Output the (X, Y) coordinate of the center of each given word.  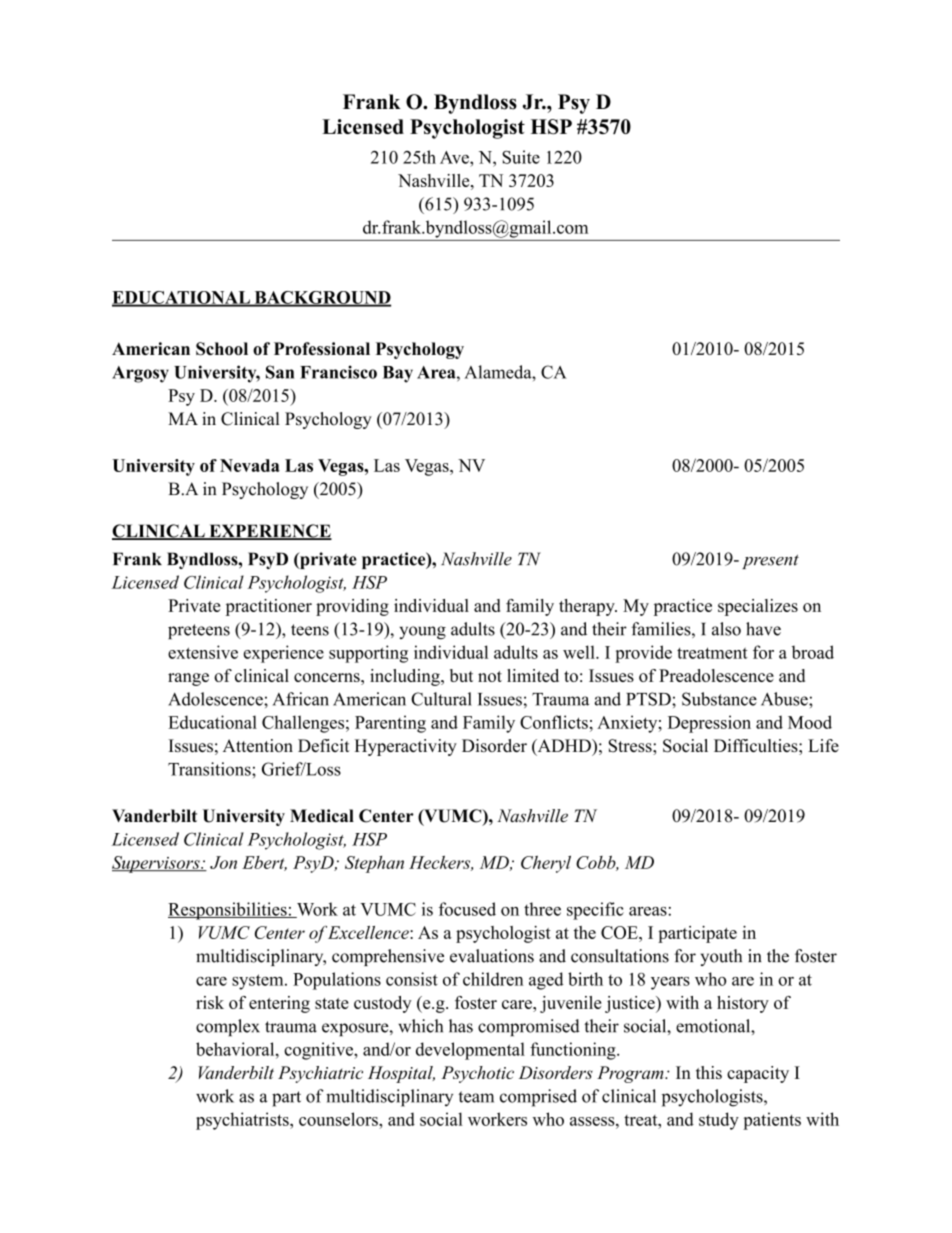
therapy (588, 607)
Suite (521, 157)
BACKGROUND (321, 298)
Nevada (250, 465)
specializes (758, 607)
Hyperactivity (406, 747)
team (476, 1097)
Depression (709, 724)
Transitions (210, 769)
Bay (398, 374)
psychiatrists (243, 1121)
